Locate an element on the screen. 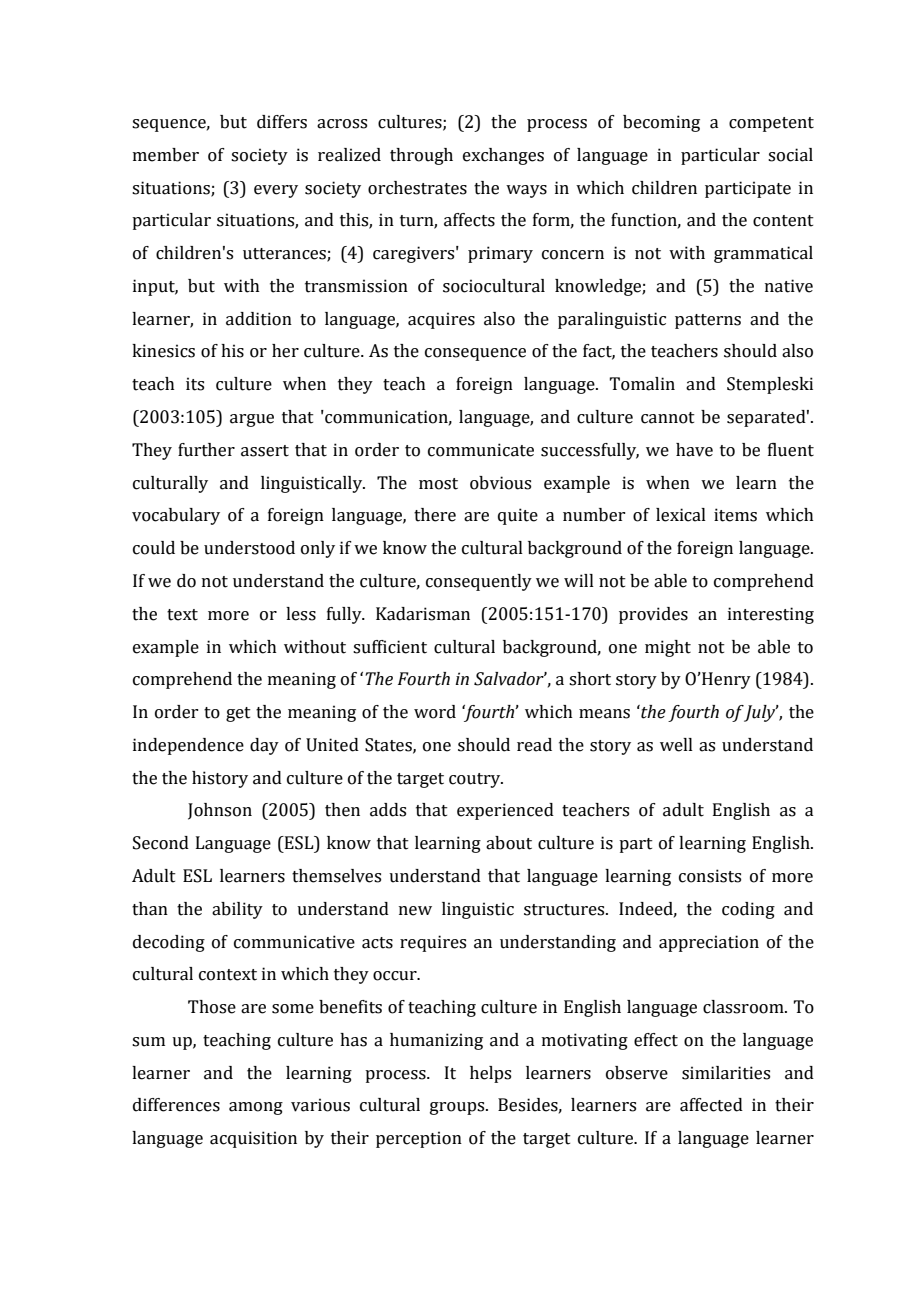 This screenshot has height=1308, width=924. among is located at coordinates (256, 1108).
